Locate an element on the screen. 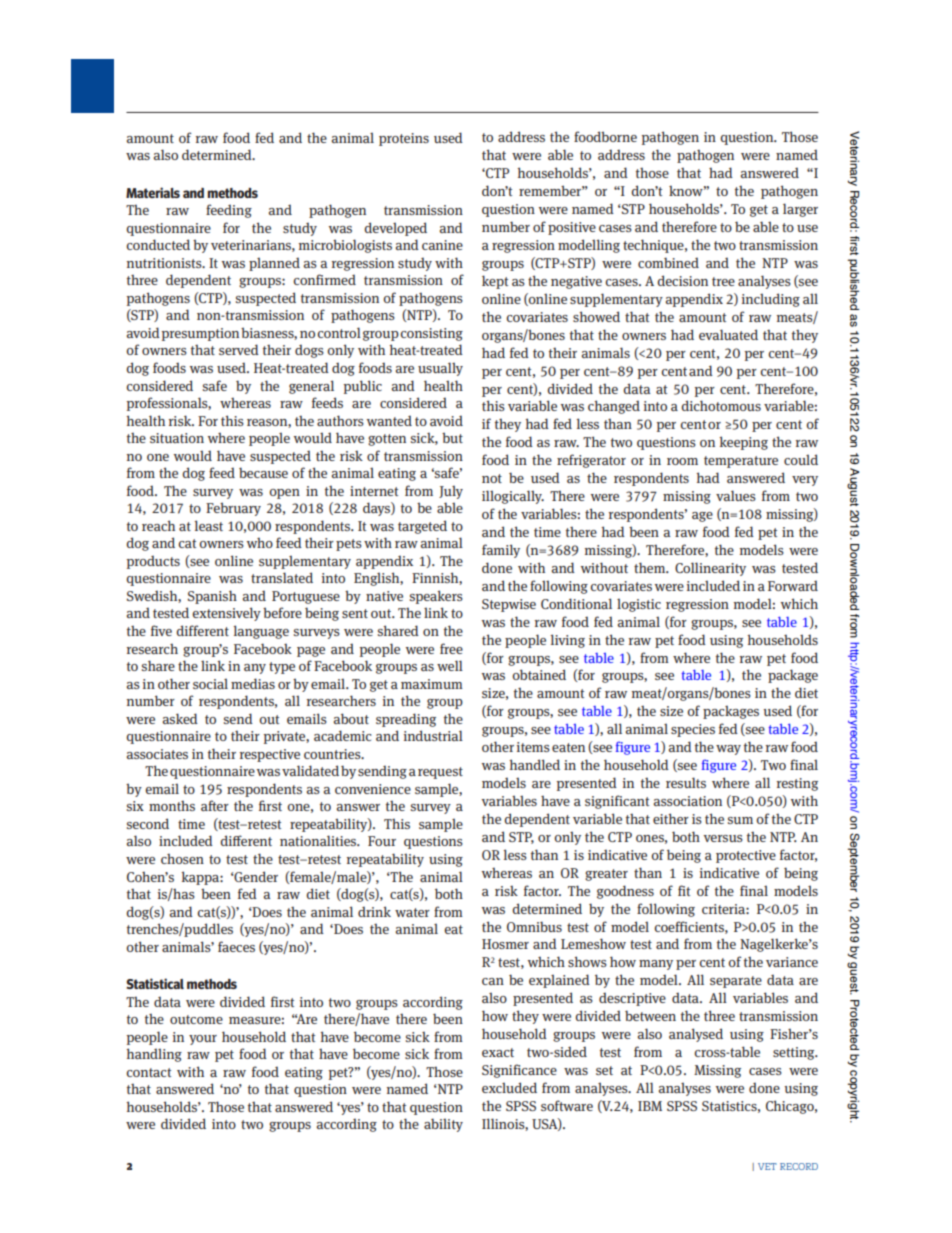  dichotomous is located at coordinates (721, 405).
